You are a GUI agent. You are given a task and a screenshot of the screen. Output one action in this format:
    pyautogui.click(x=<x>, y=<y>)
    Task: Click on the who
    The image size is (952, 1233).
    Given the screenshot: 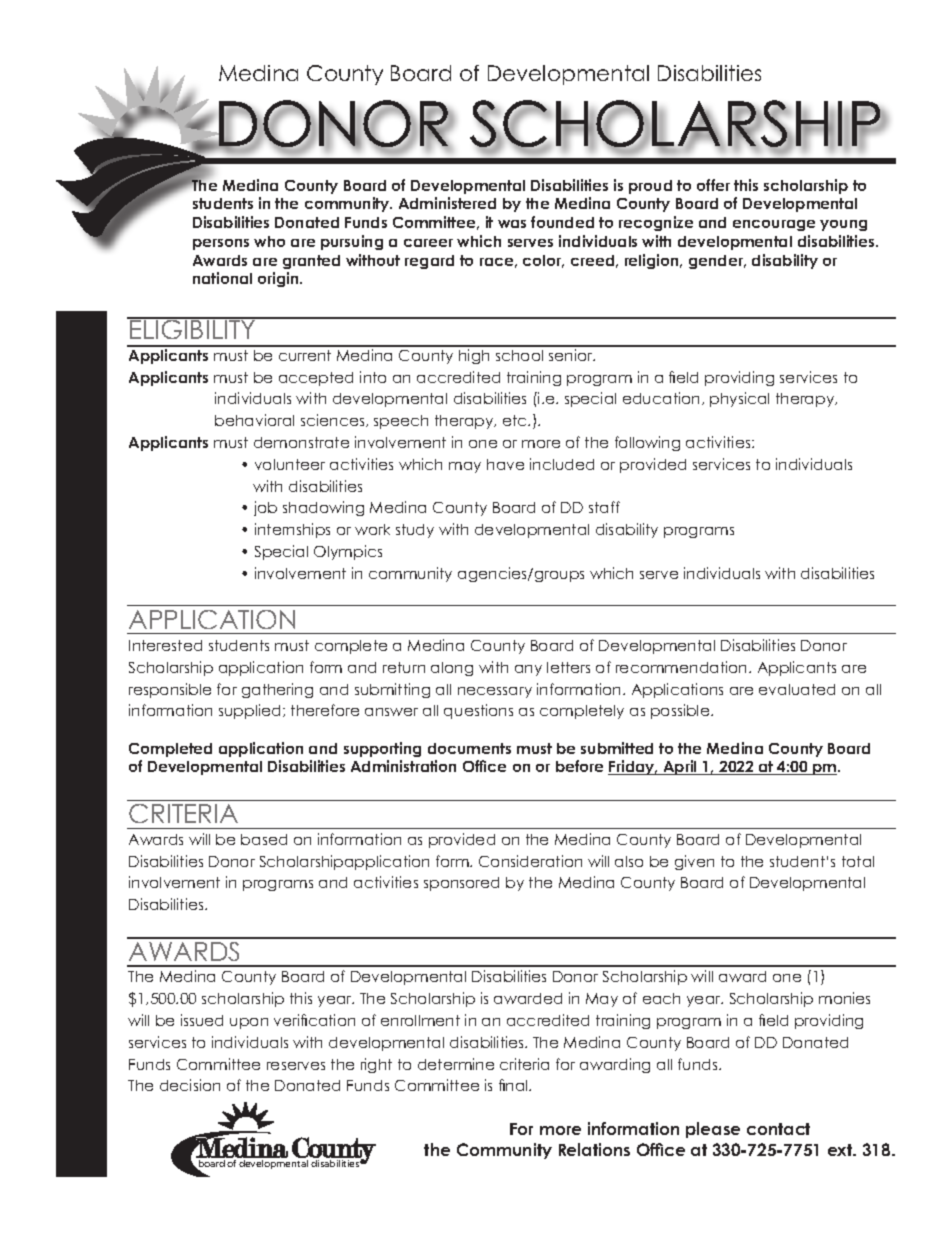 What is the action you would take?
    pyautogui.click(x=269, y=241)
